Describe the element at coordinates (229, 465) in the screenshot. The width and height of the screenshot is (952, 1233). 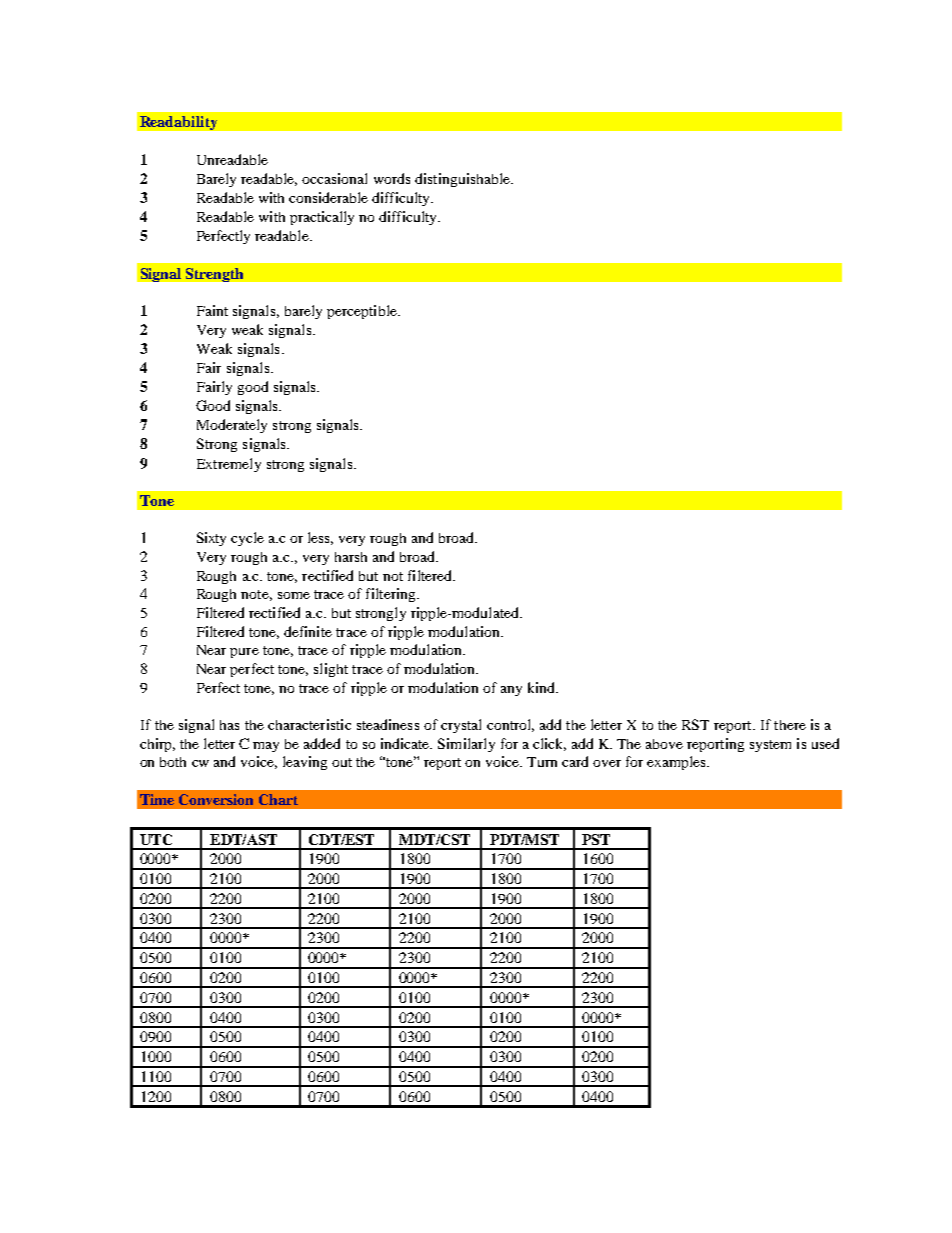
I see `Extremely` at that location.
